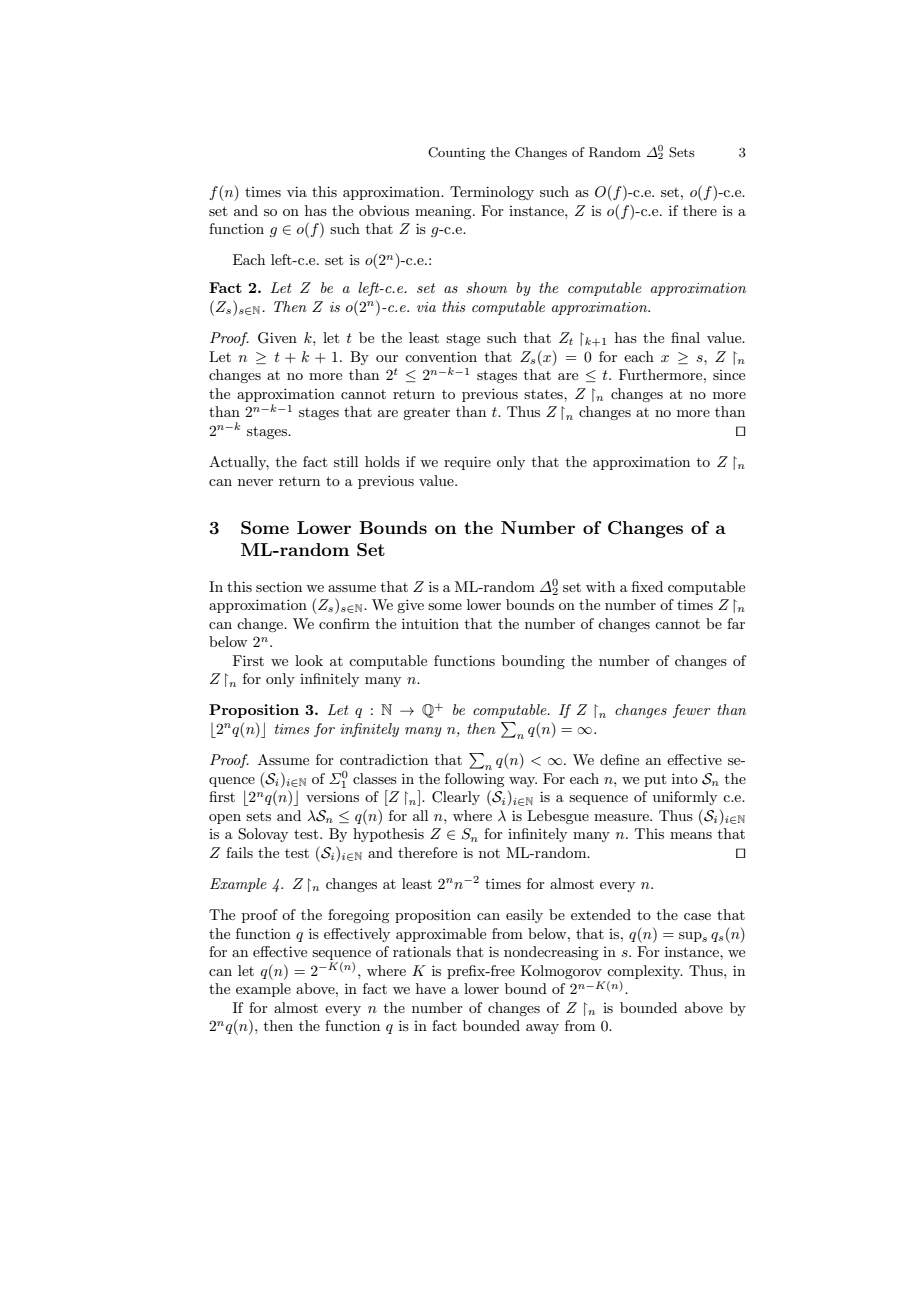 The image size is (924, 1308). What do you see at coordinates (384, 210) in the screenshot?
I see `obvious` at bounding box center [384, 210].
